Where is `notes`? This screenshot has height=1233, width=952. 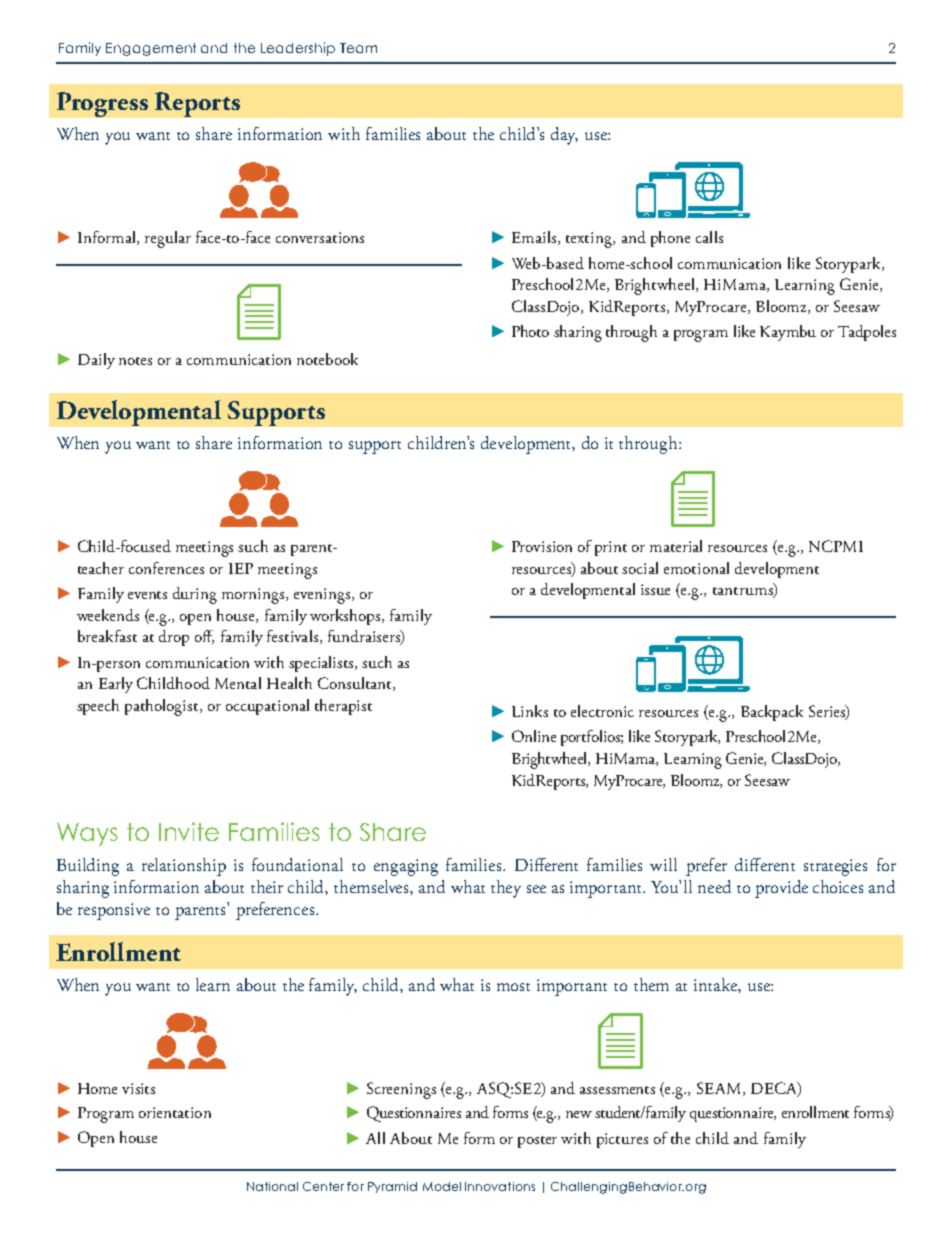
notes is located at coordinates (135, 361).
